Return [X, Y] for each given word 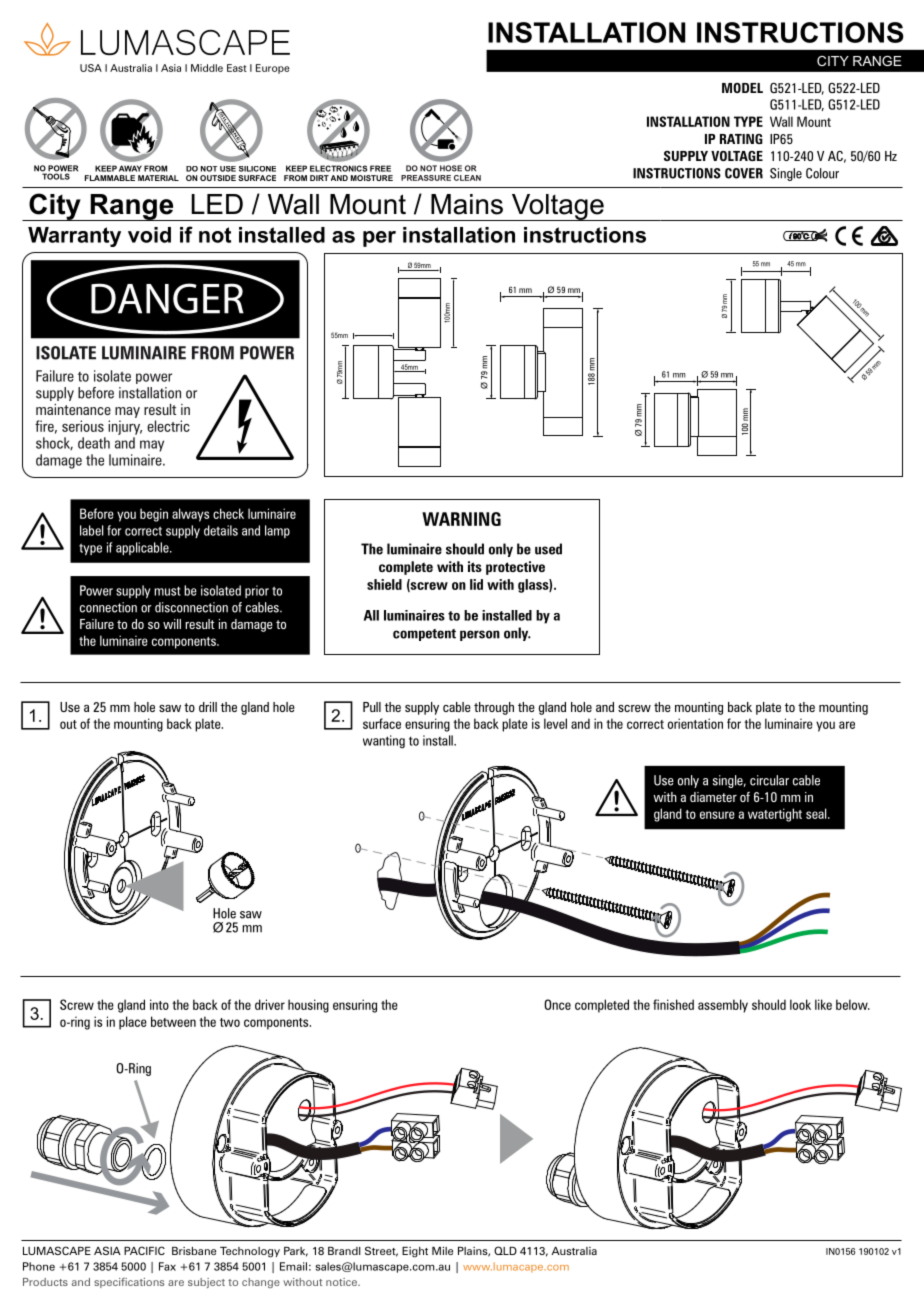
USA [91, 68]
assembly [723, 1006]
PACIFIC [144, 1250]
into [159, 1004]
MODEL [742, 88]
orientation [695, 723]
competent [424, 635]
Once [557, 1004]
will [172, 624]
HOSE [451, 168]
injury [125, 427]
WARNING [461, 519]
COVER [744, 173]
